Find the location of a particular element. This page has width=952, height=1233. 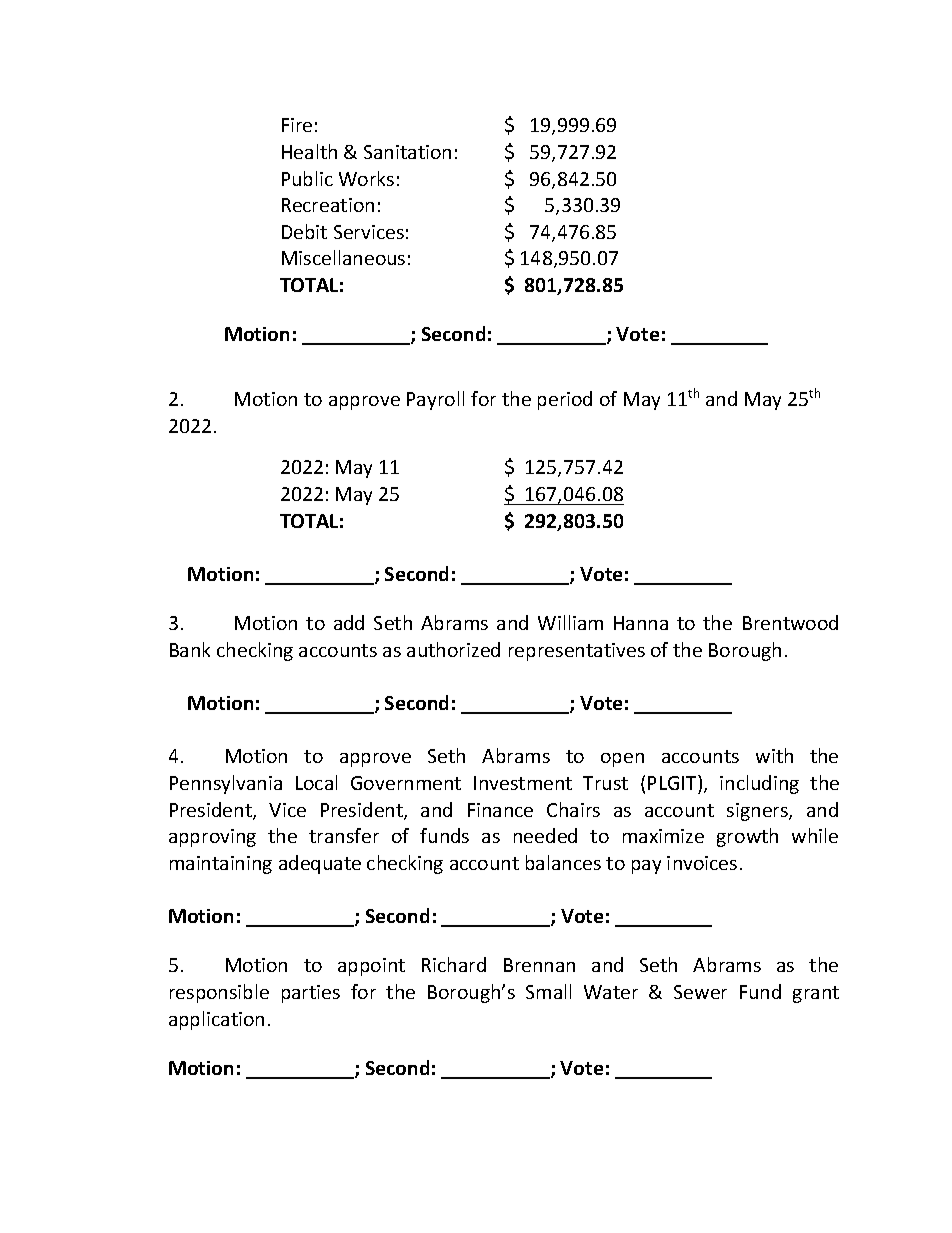

Health is located at coordinates (309, 151).
